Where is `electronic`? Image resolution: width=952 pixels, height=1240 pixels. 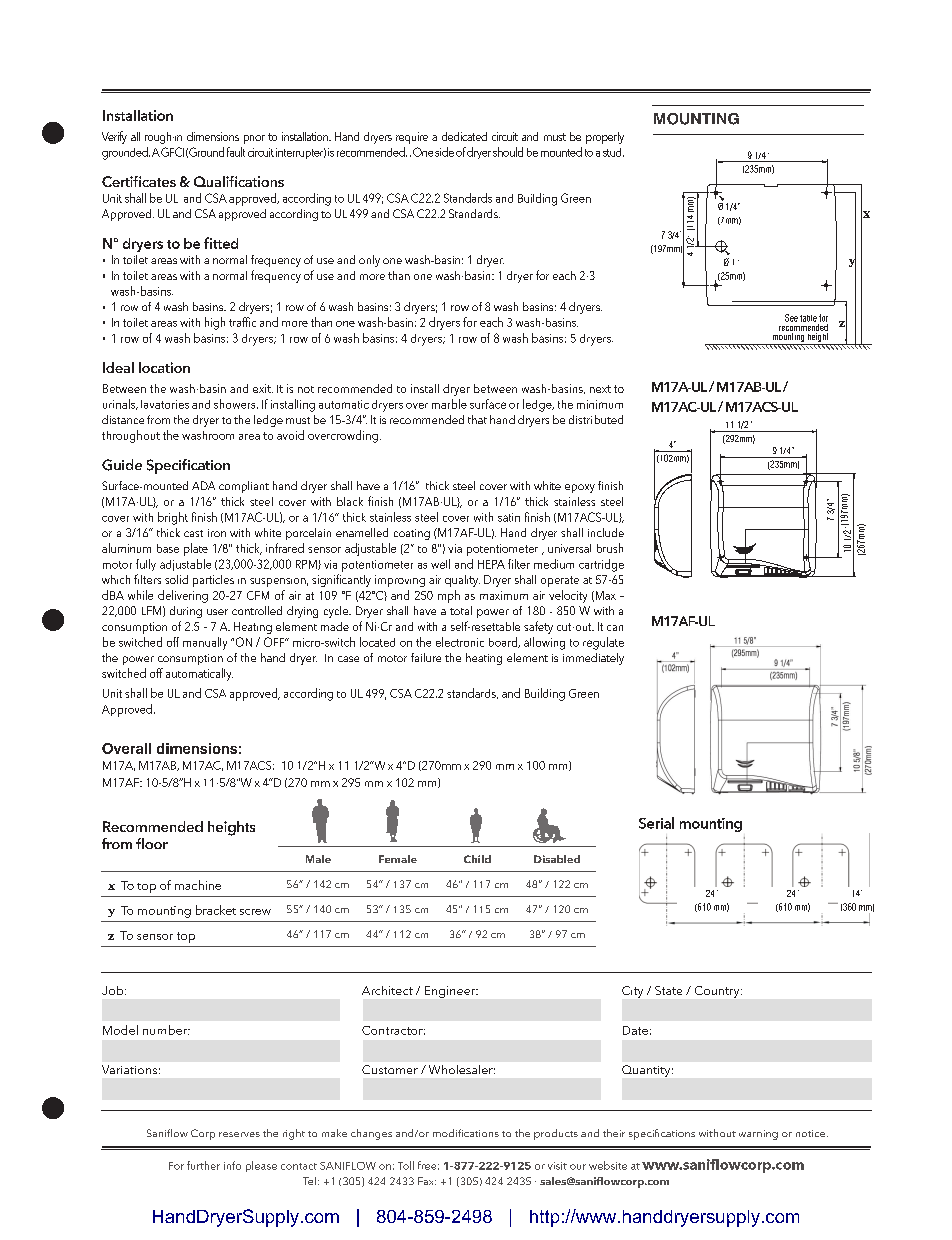
electronic is located at coordinates (460, 642).
